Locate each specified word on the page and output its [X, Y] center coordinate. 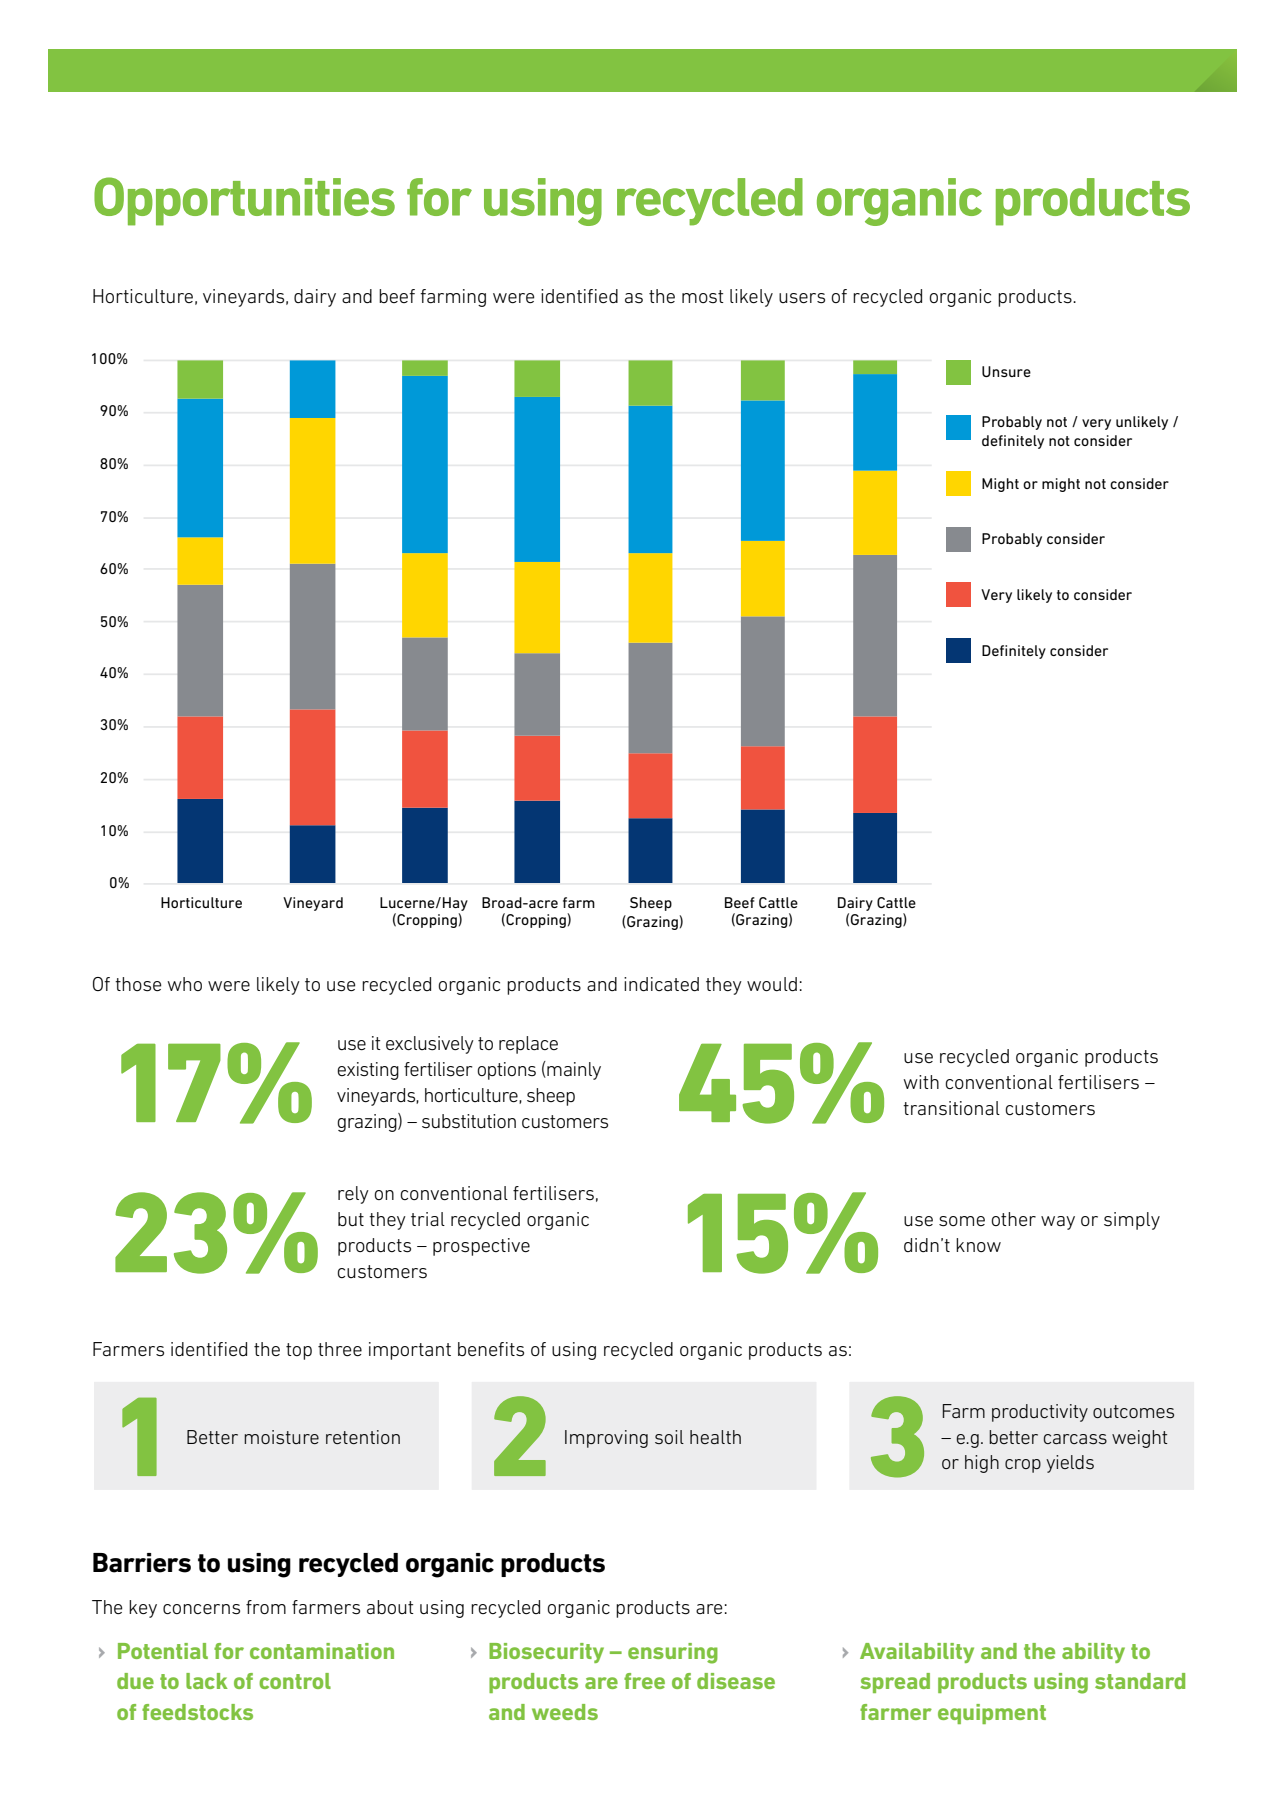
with [921, 1082]
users [802, 298]
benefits [491, 1349]
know [978, 1245]
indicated [661, 984]
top [299, 1351]
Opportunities [244, 201]
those [138, 984]
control [295, 1681]
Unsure [1006, 371]
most [703, 296]
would [772, 984]
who [185, 984]
